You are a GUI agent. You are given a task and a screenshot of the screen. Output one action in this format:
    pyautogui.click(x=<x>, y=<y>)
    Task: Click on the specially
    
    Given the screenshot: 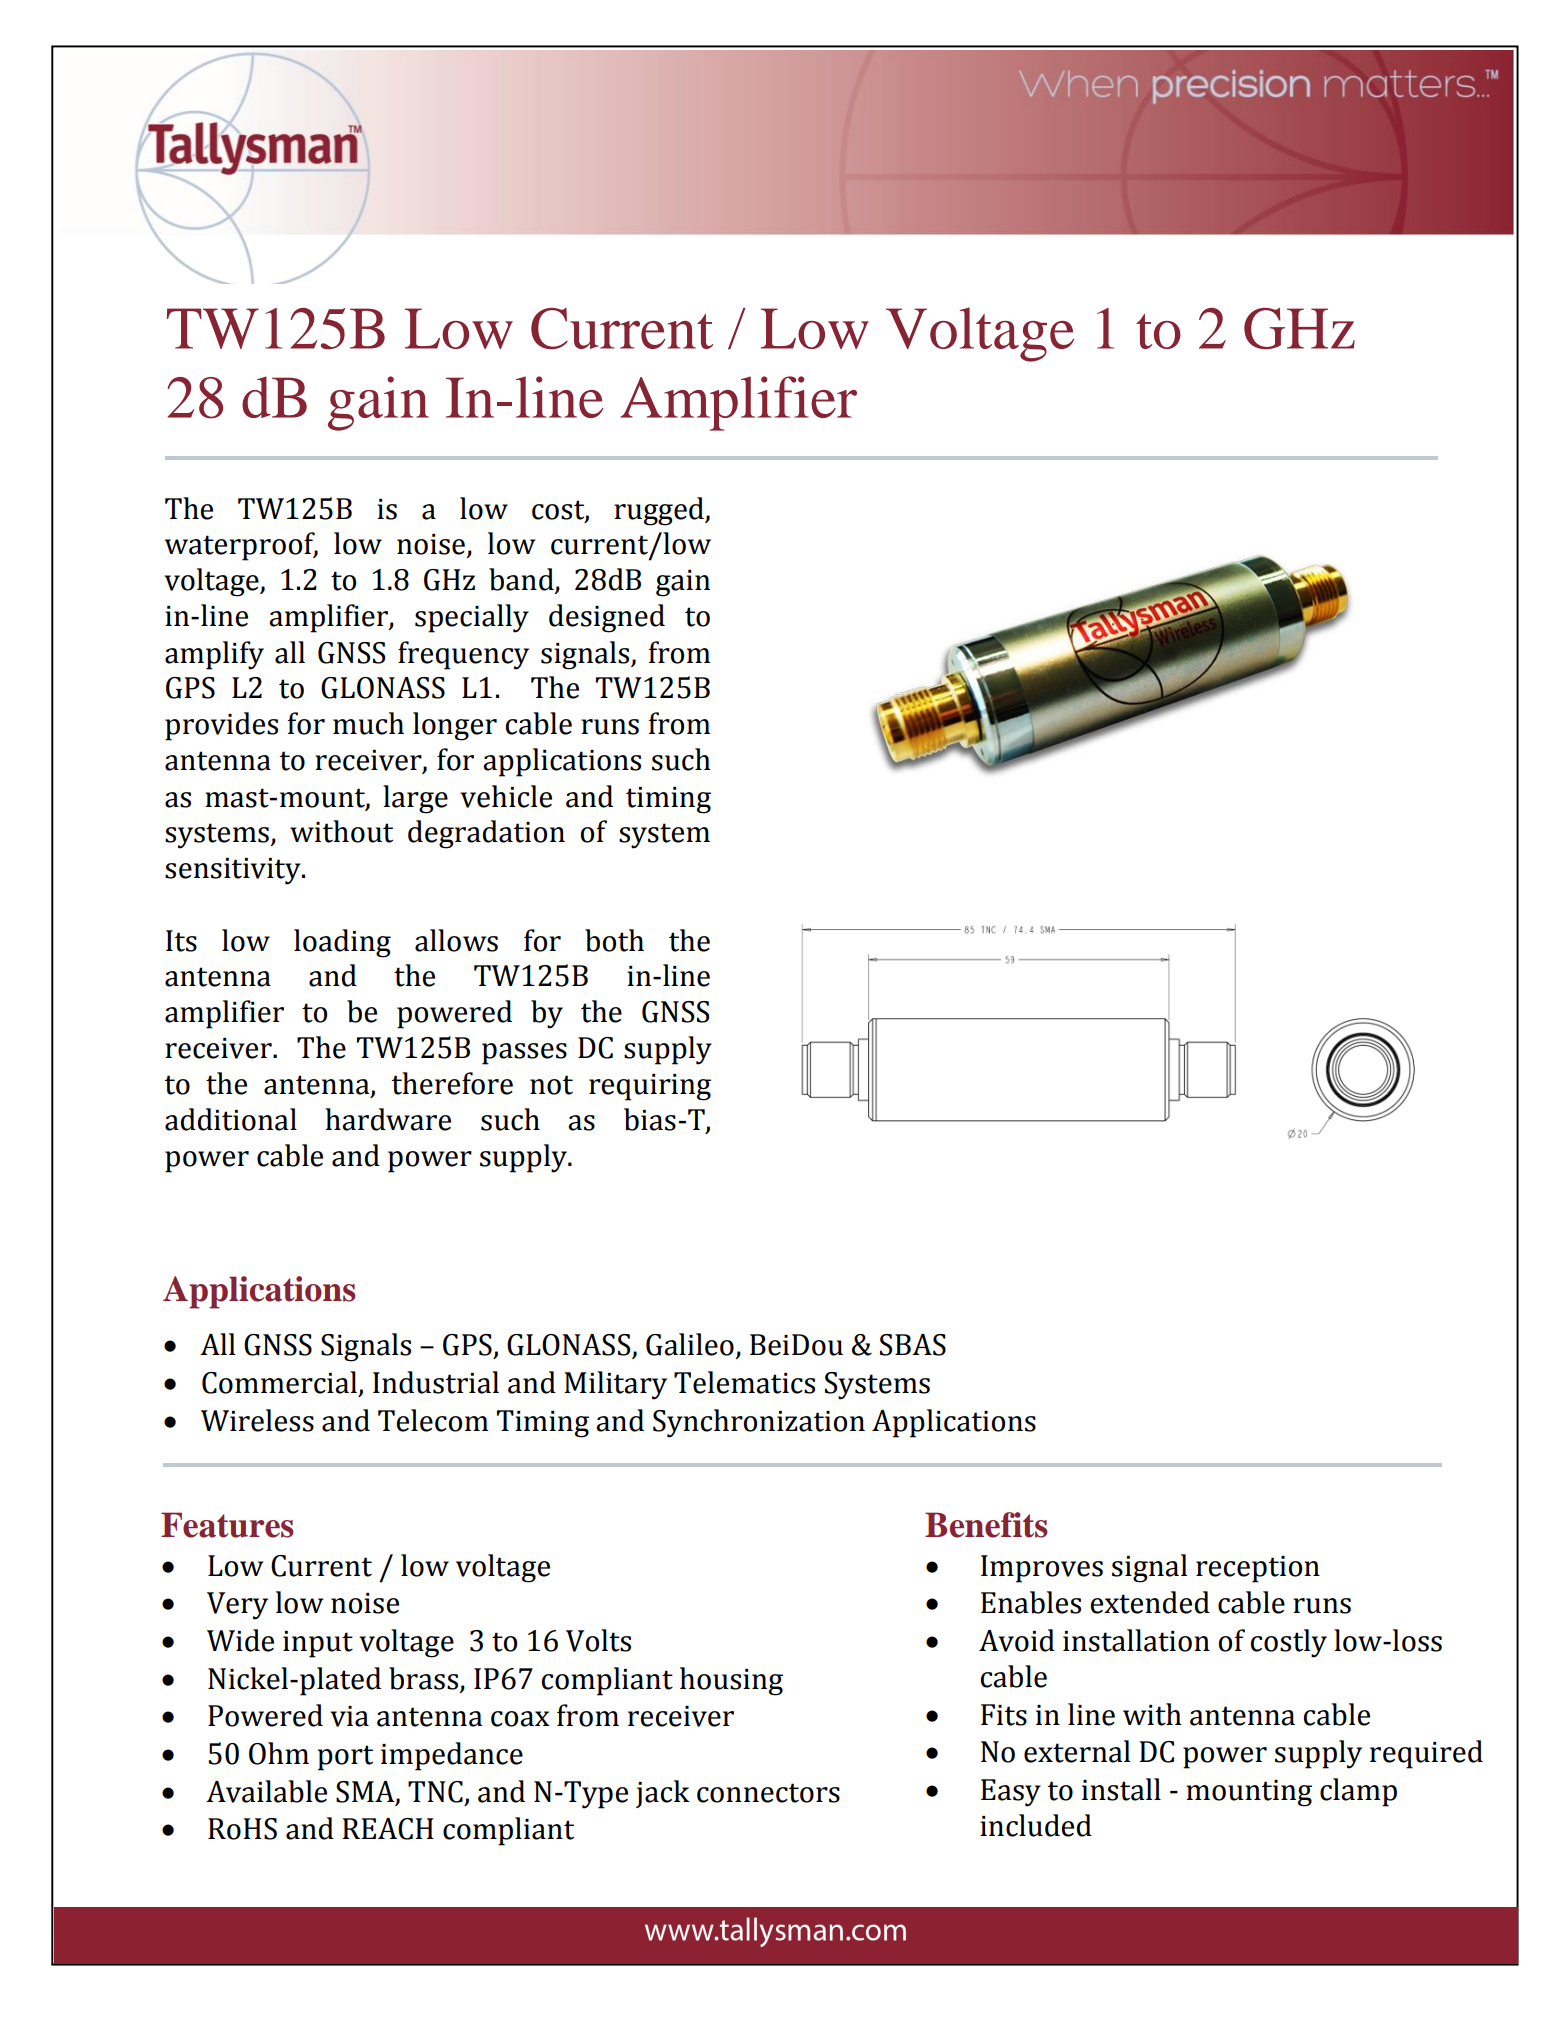 What is the action you would take?
    pyautogui.click(x=472, y=618)
